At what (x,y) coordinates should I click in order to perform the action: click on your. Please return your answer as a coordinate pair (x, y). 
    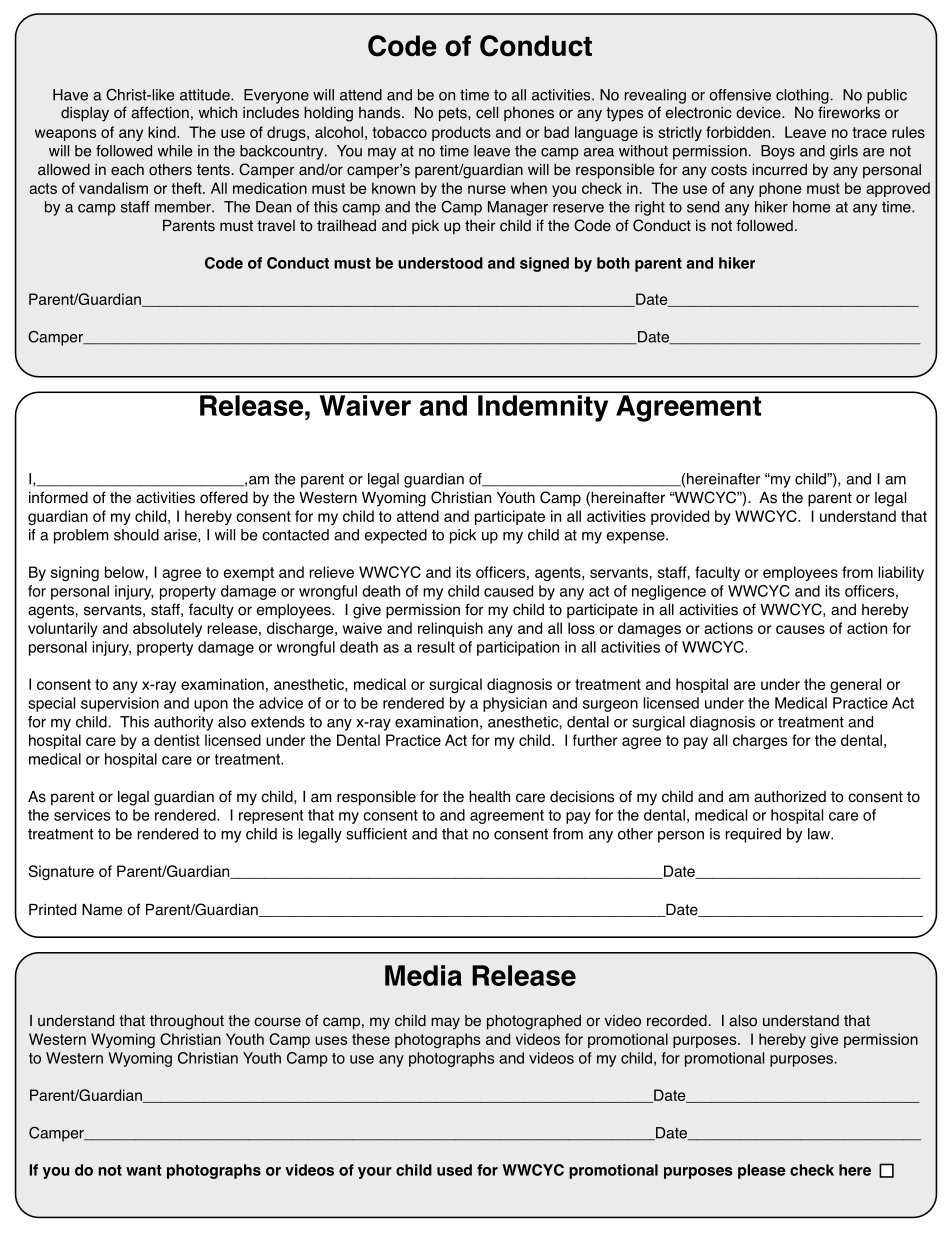
    Looking at the image, I should click on (375, 1173).
